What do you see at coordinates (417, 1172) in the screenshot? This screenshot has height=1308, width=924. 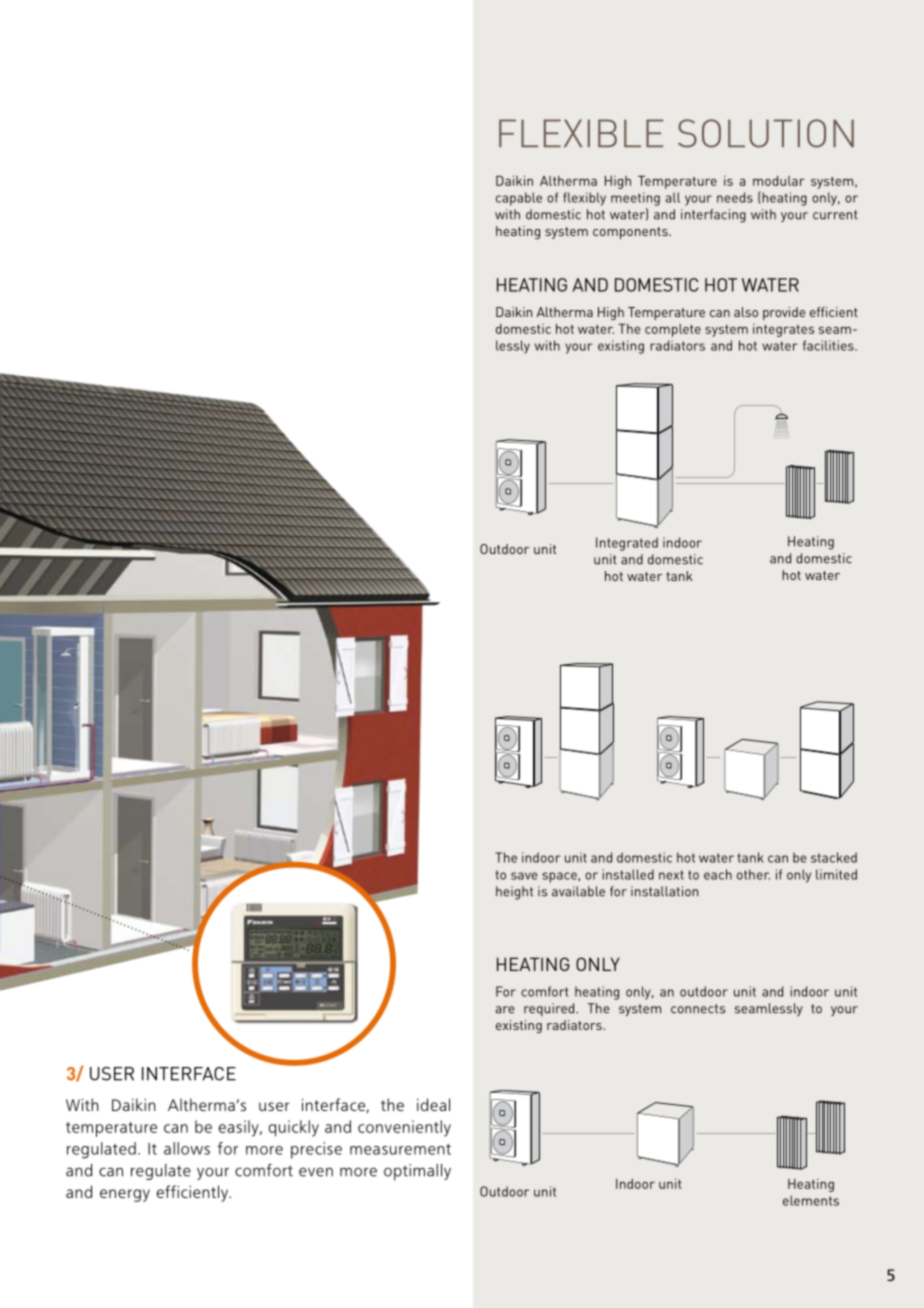 I see `optimally` at bounding box center [417, 1172].
